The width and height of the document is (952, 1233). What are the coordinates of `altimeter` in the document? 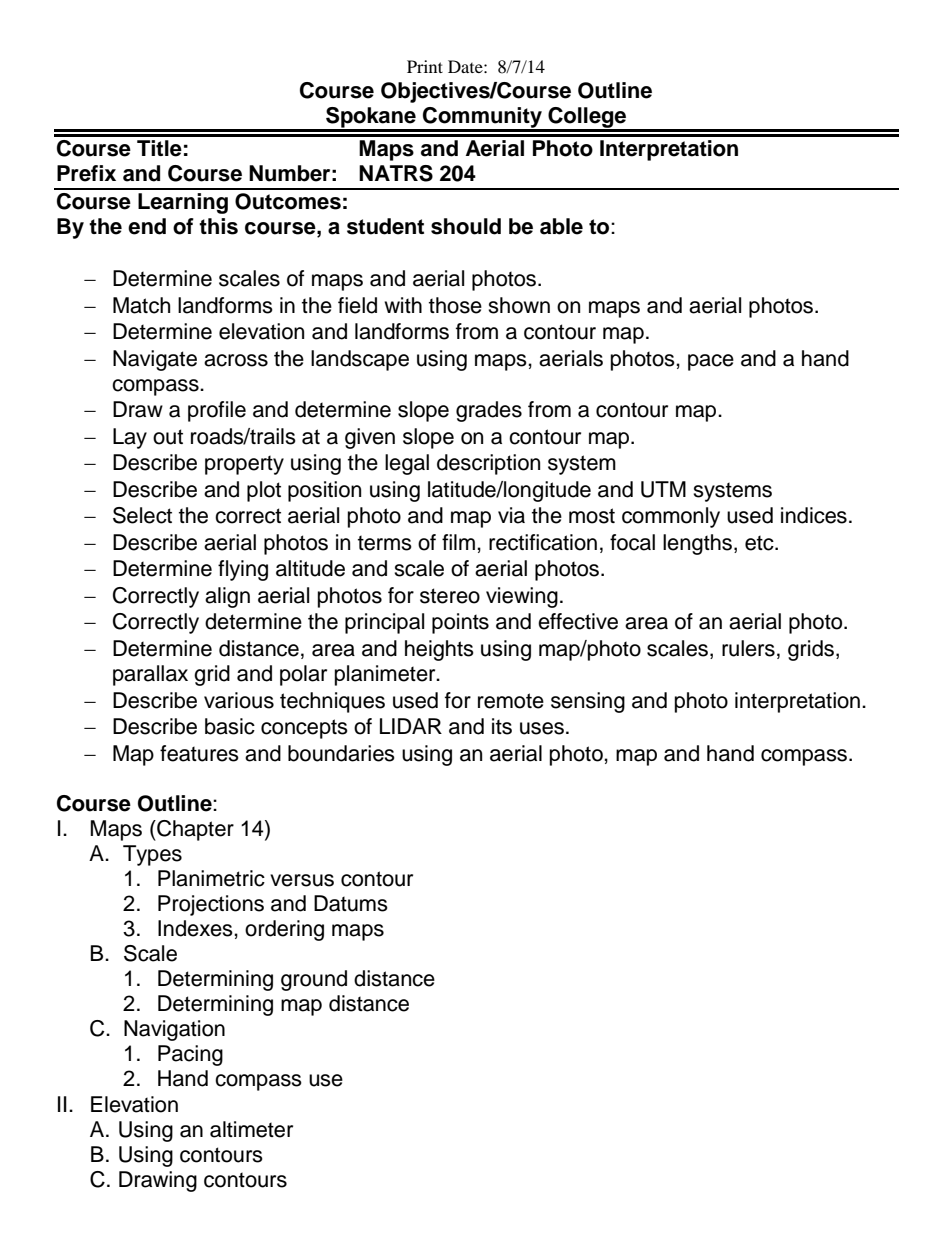 It's located at (251, 1129).
